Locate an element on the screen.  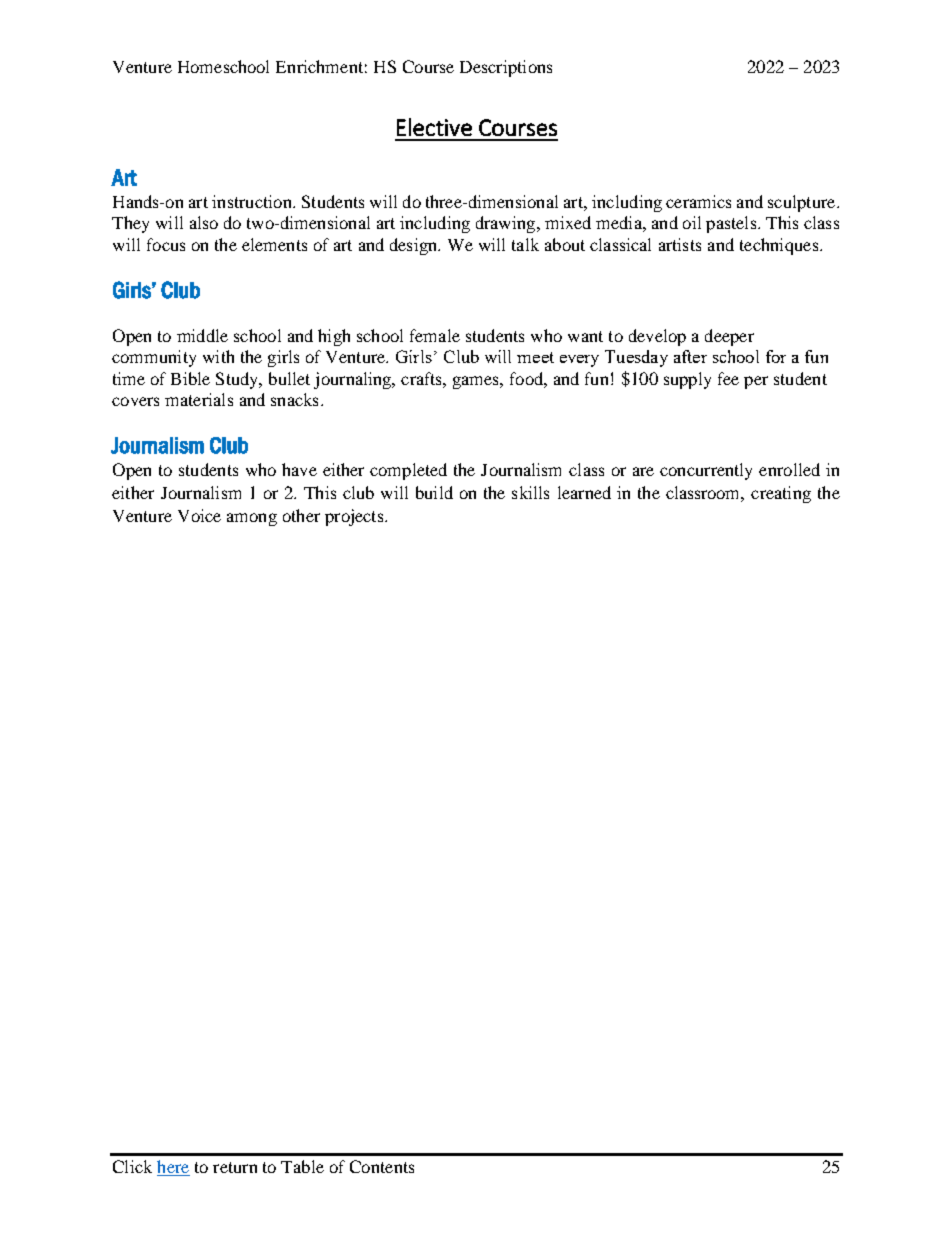
build is located at coordinates (434, 492).
